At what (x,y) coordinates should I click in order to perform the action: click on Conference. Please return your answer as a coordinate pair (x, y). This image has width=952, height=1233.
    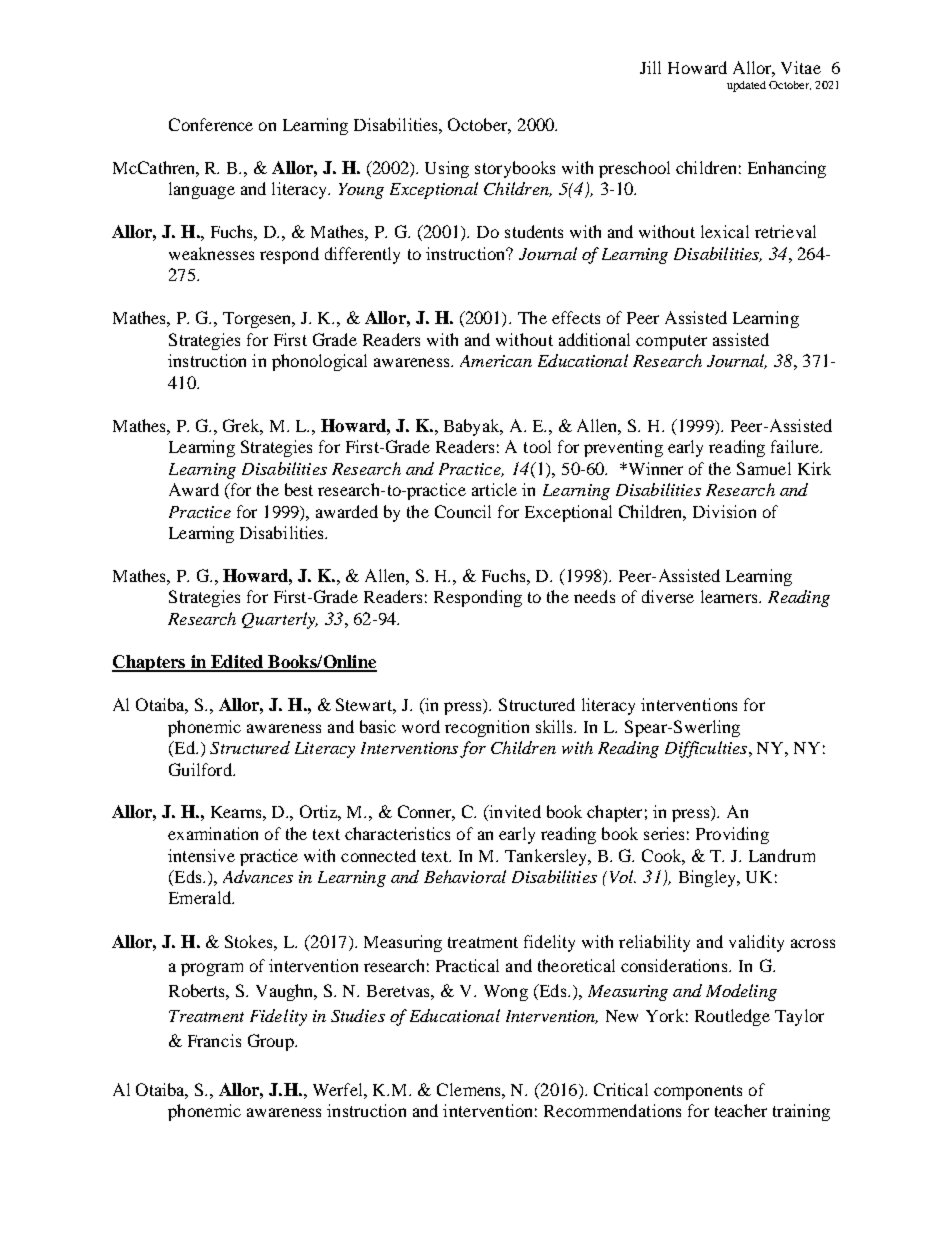
    Looking at the image, I should click on (211, 124).
